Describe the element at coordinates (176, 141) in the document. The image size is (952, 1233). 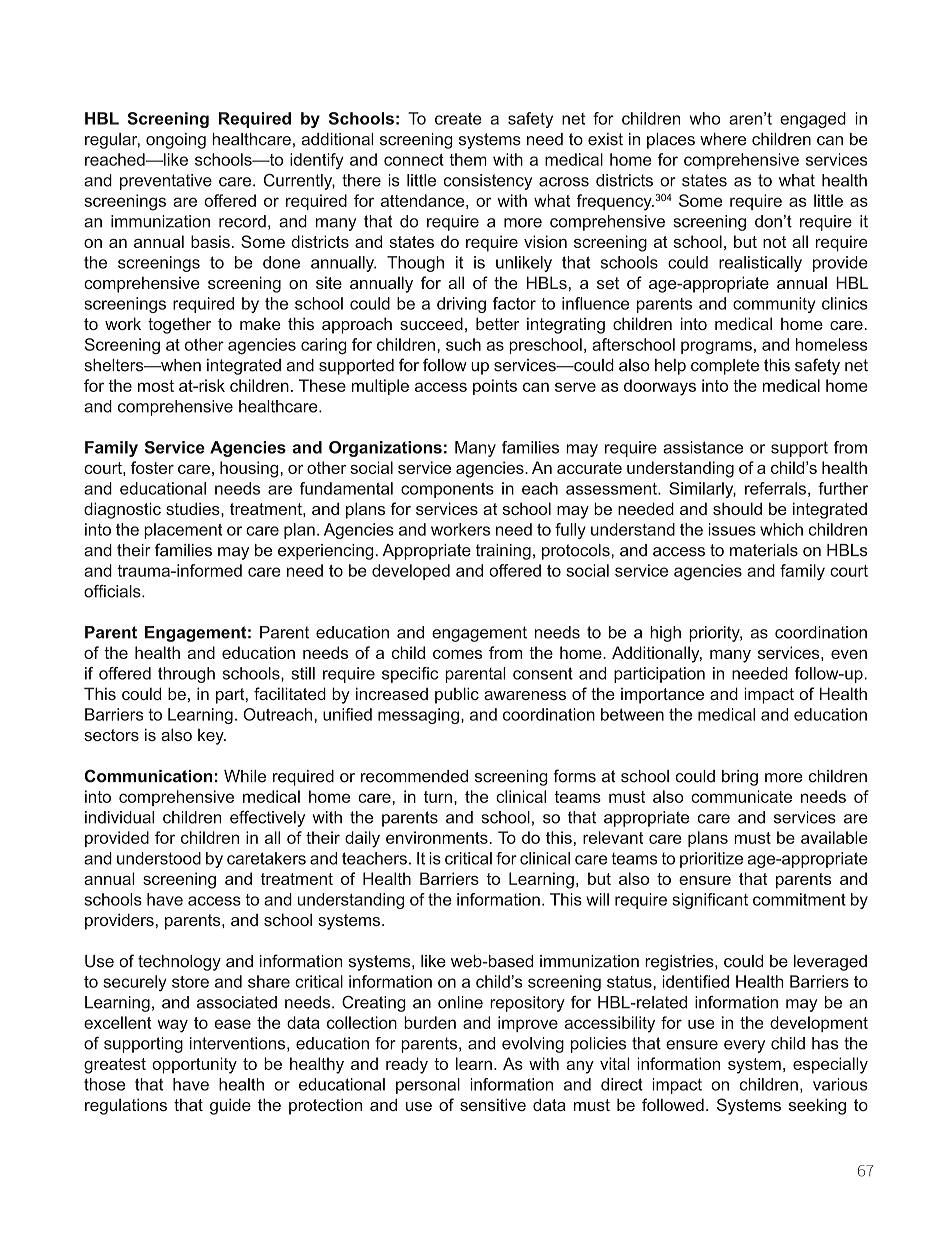
I see `ongoing` at that location.
